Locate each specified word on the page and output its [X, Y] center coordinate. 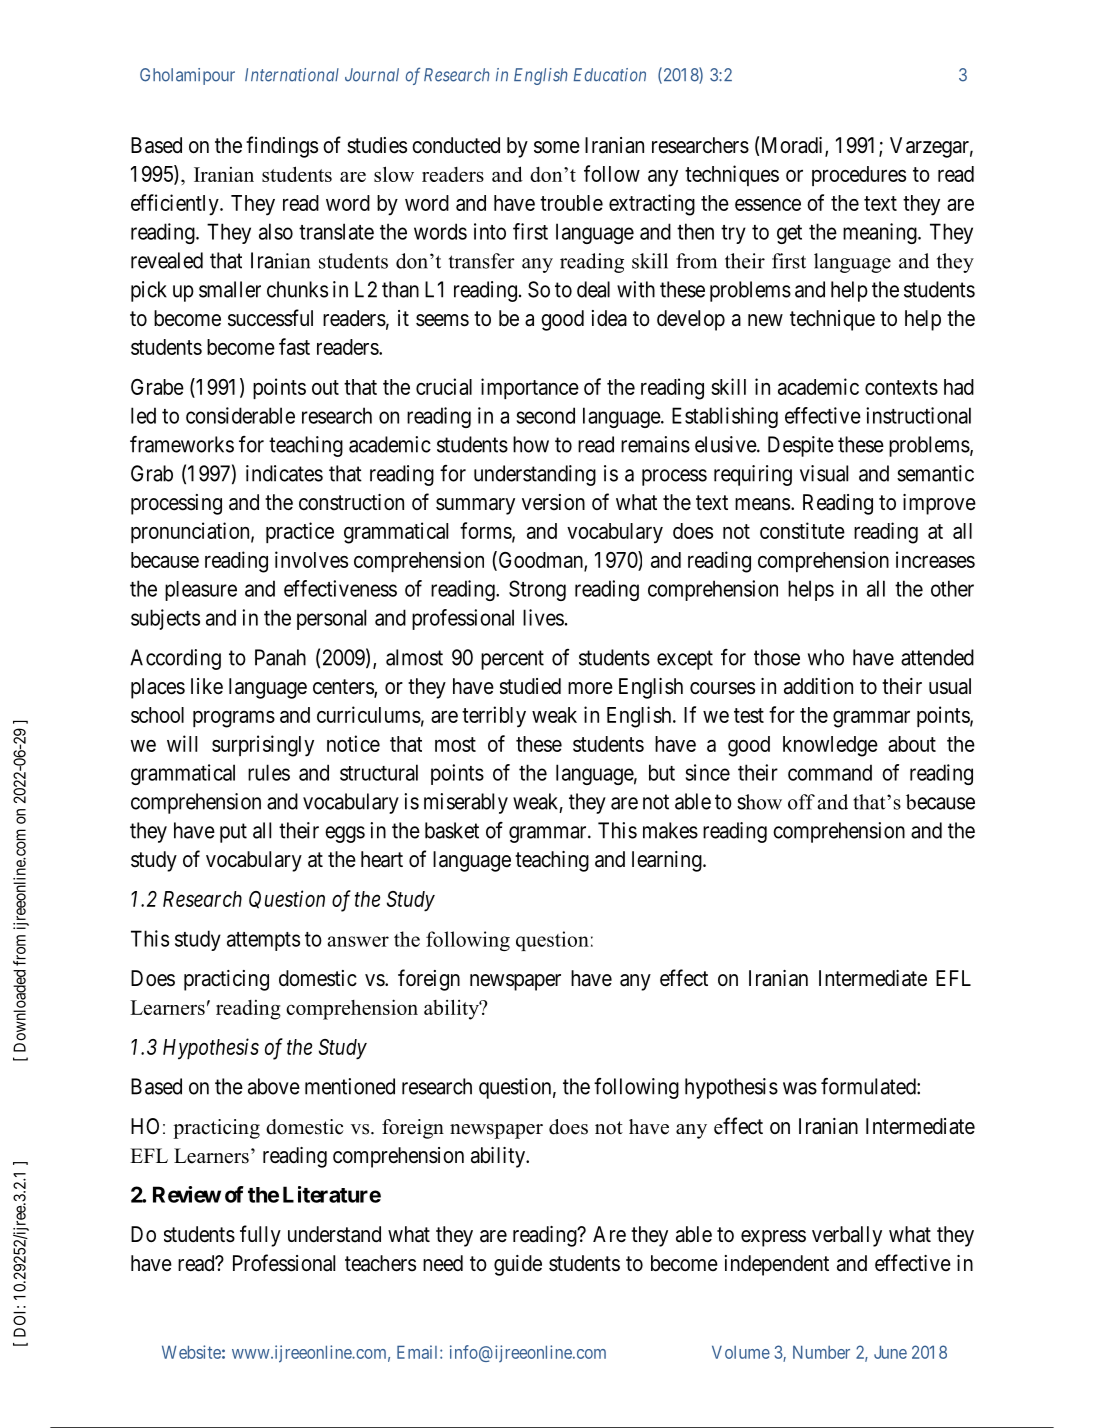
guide [518, 1265]
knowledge [830, 746]
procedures [859, 176]
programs [234, 719]
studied [530, 686]
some [557, 147]
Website [191, 1352]
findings [282, 147]
